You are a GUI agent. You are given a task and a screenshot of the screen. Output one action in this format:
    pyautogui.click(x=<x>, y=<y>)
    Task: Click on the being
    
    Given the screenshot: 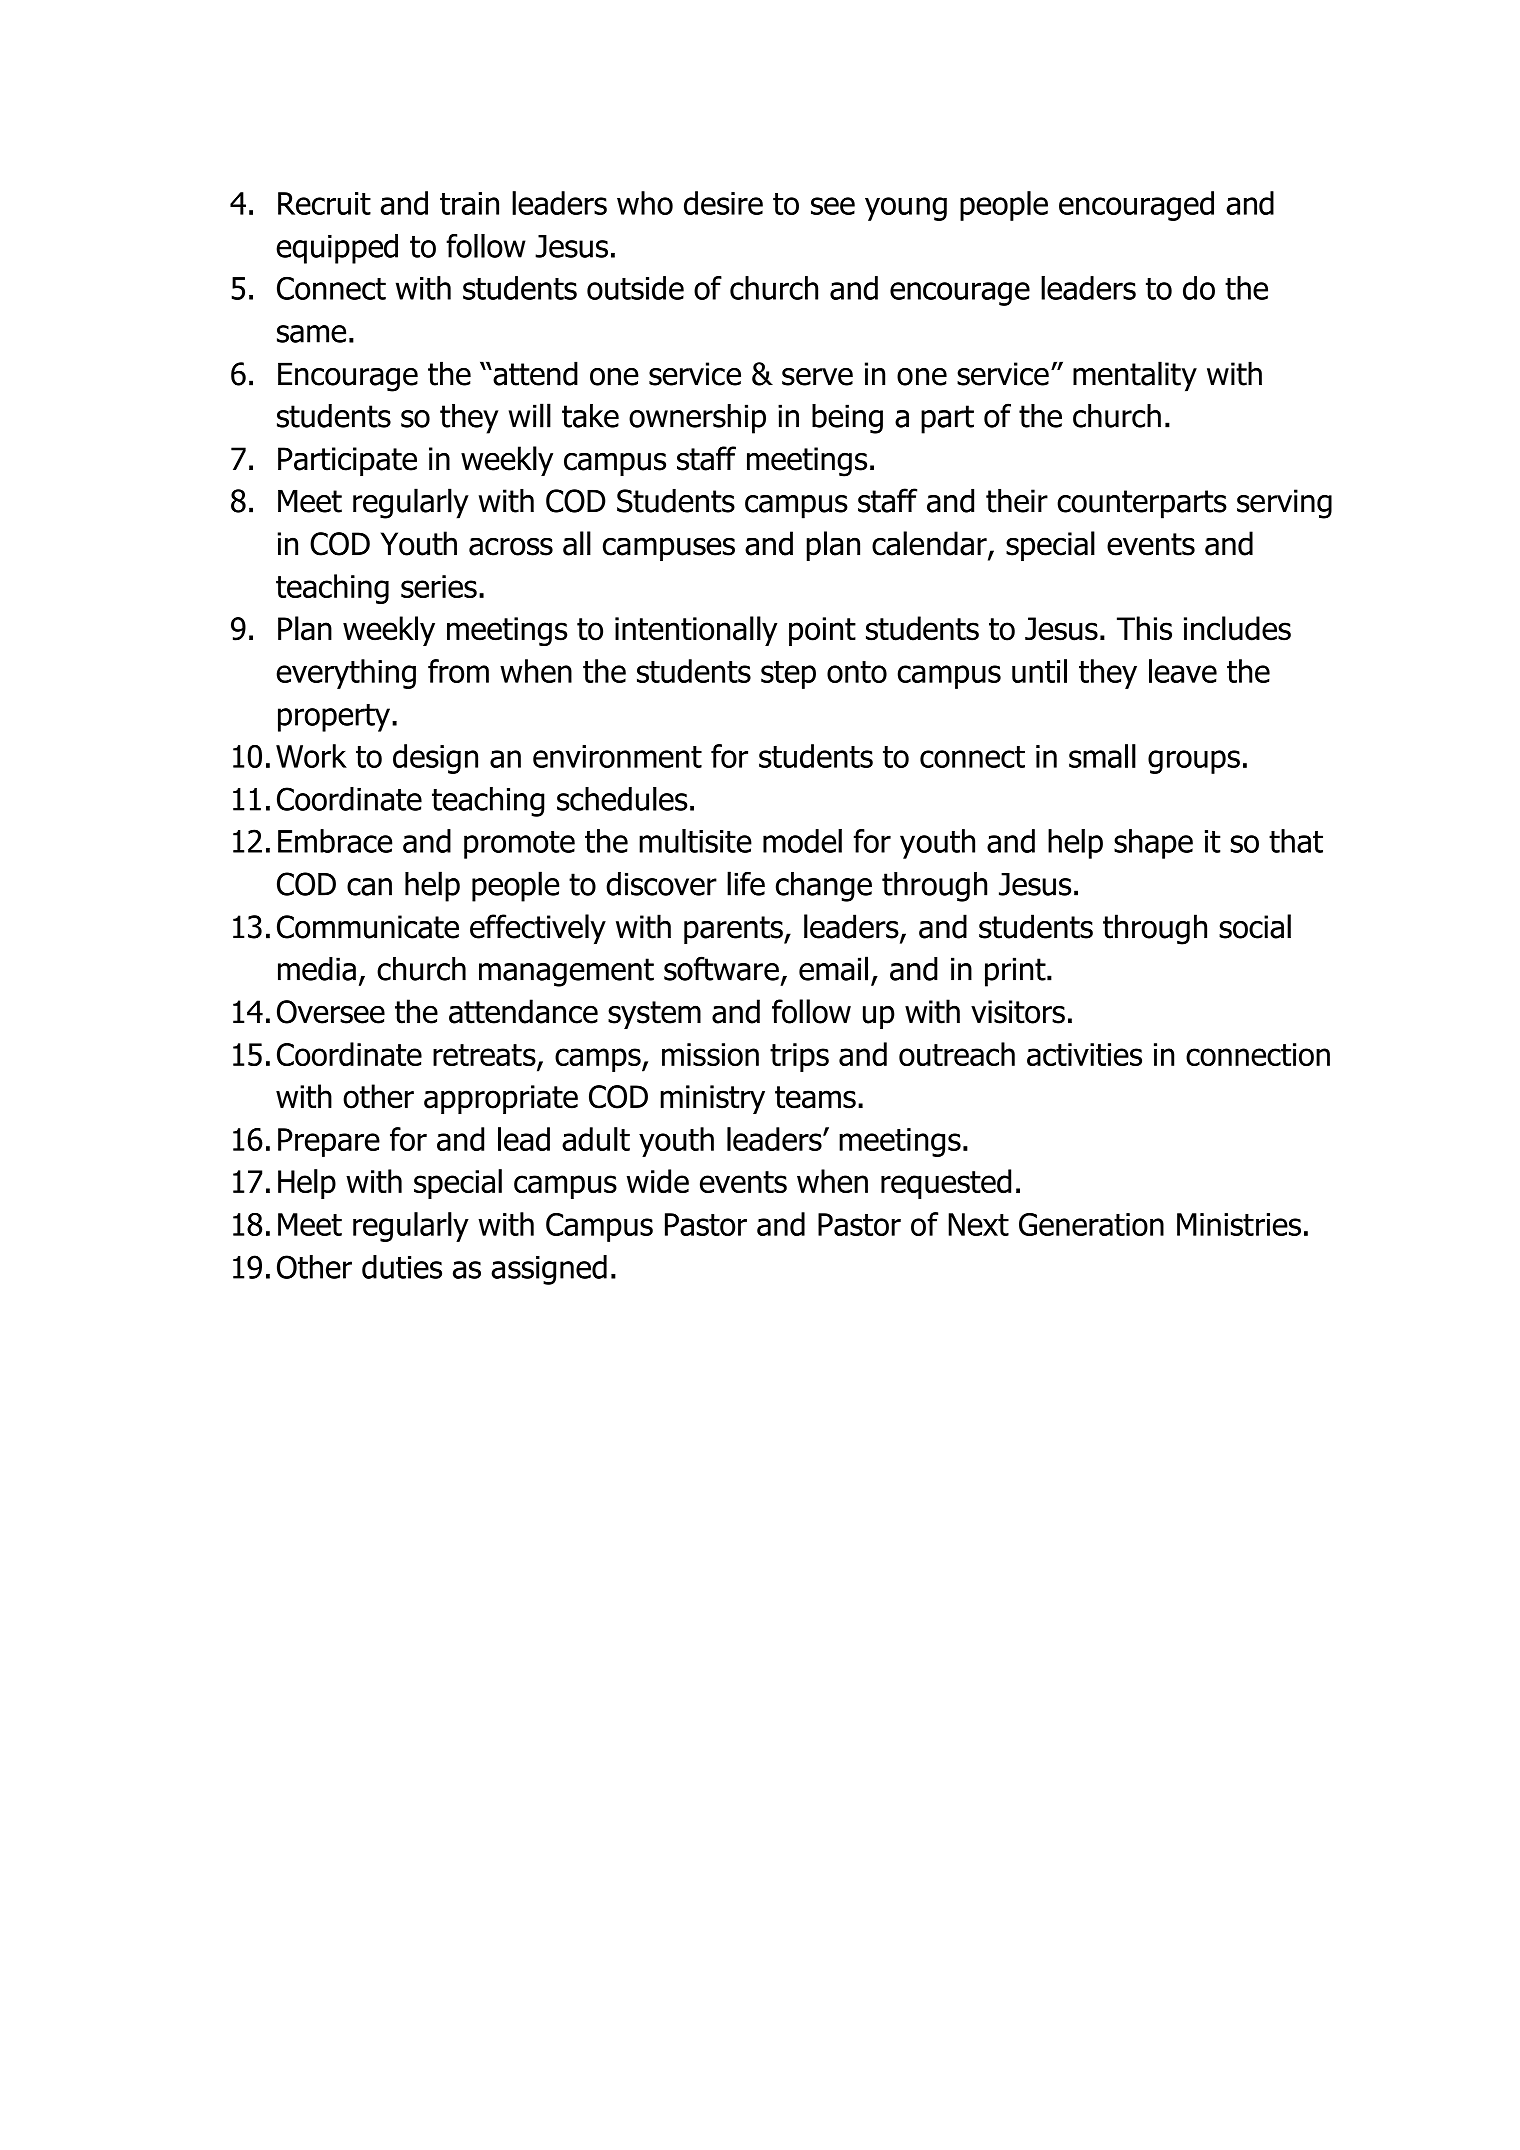 What is the action you would take?
    pyautogui.click(x=847, y=419)
